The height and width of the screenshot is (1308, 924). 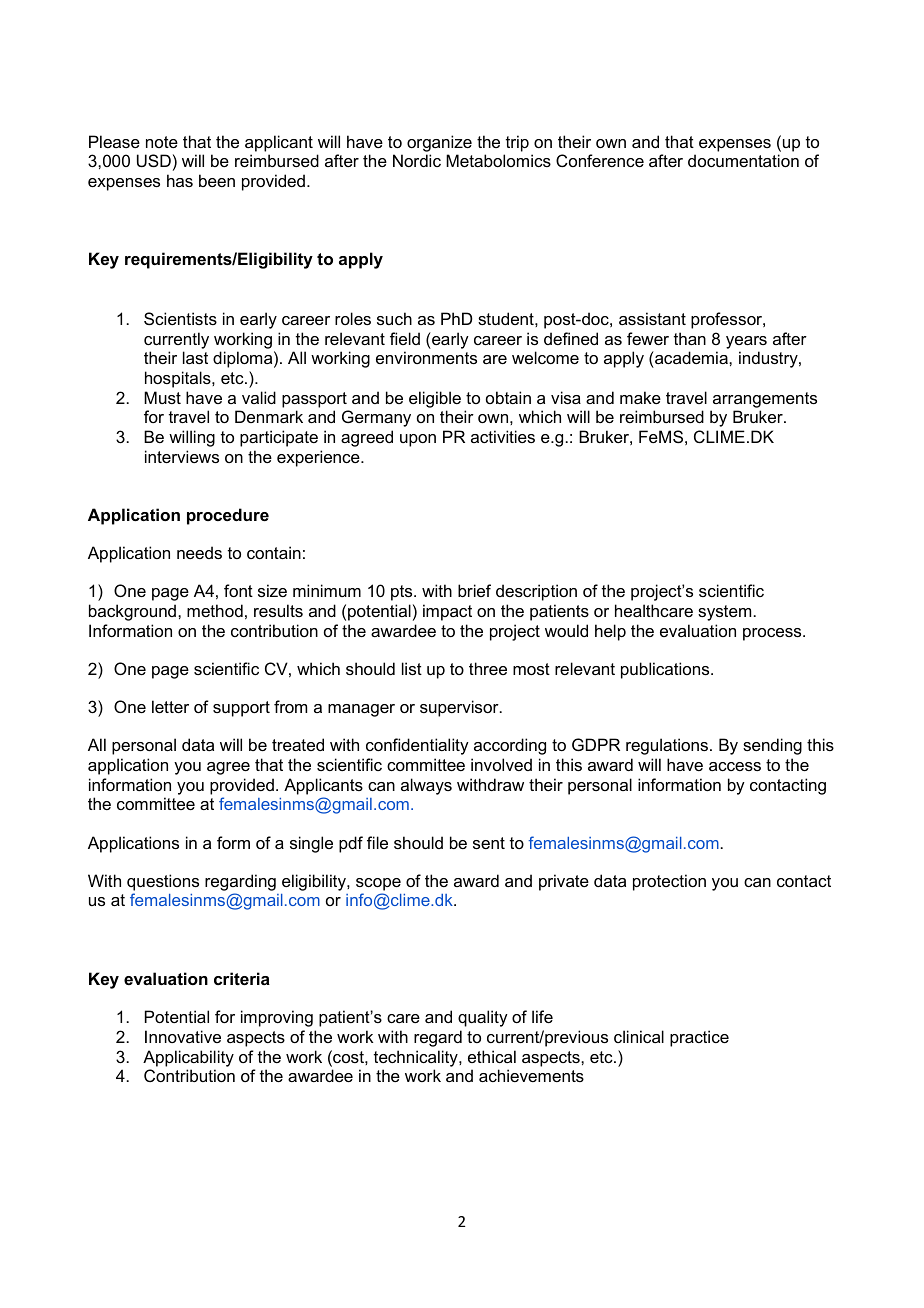 I want to click on Nordic, so click(x=417, y=160).
